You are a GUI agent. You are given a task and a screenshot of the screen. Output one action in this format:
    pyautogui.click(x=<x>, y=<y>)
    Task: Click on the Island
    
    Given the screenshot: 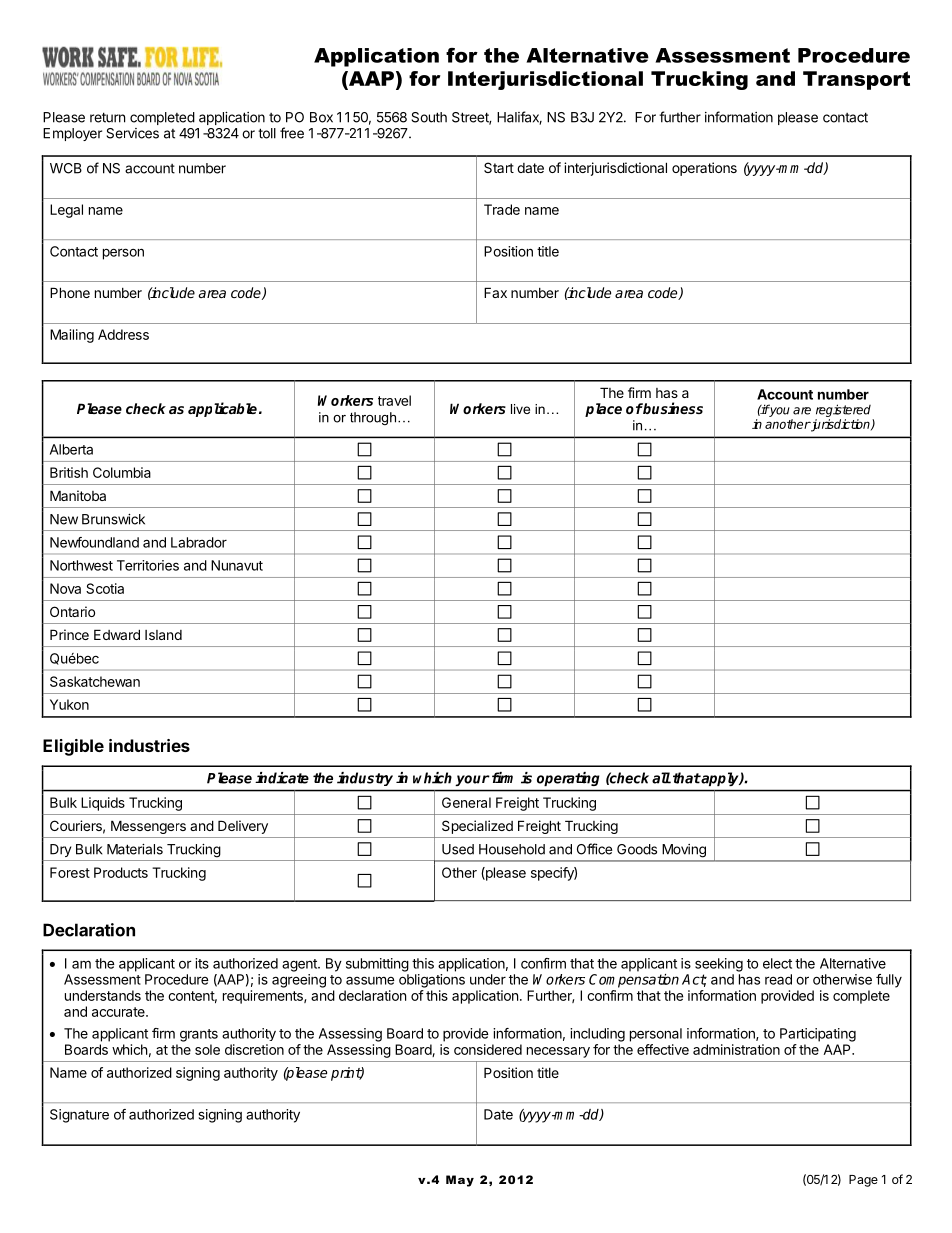 What is the action you would take?
    pyautogui.click(x=163, y=635)
